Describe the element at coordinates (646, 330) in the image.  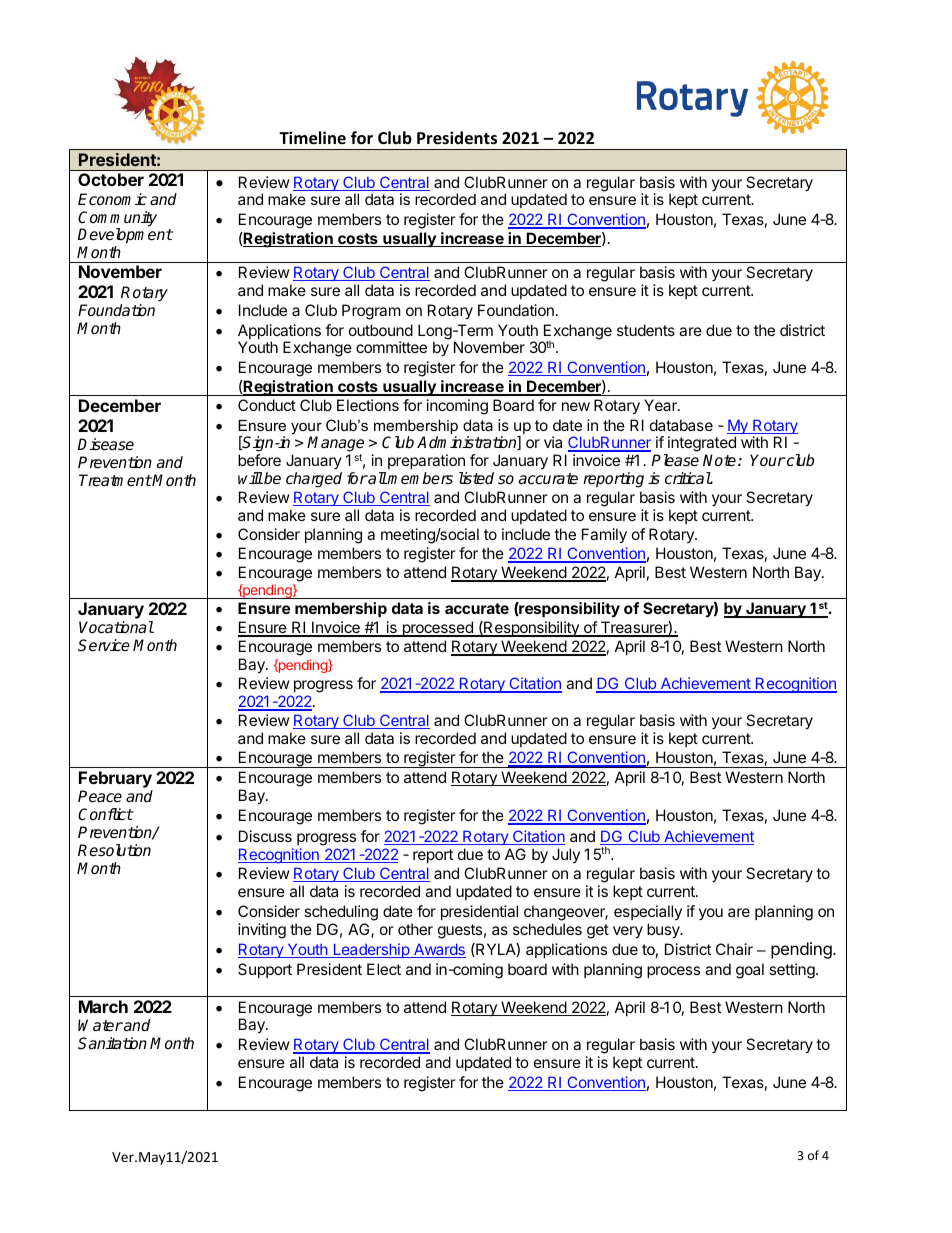
I see `students` at that location.
